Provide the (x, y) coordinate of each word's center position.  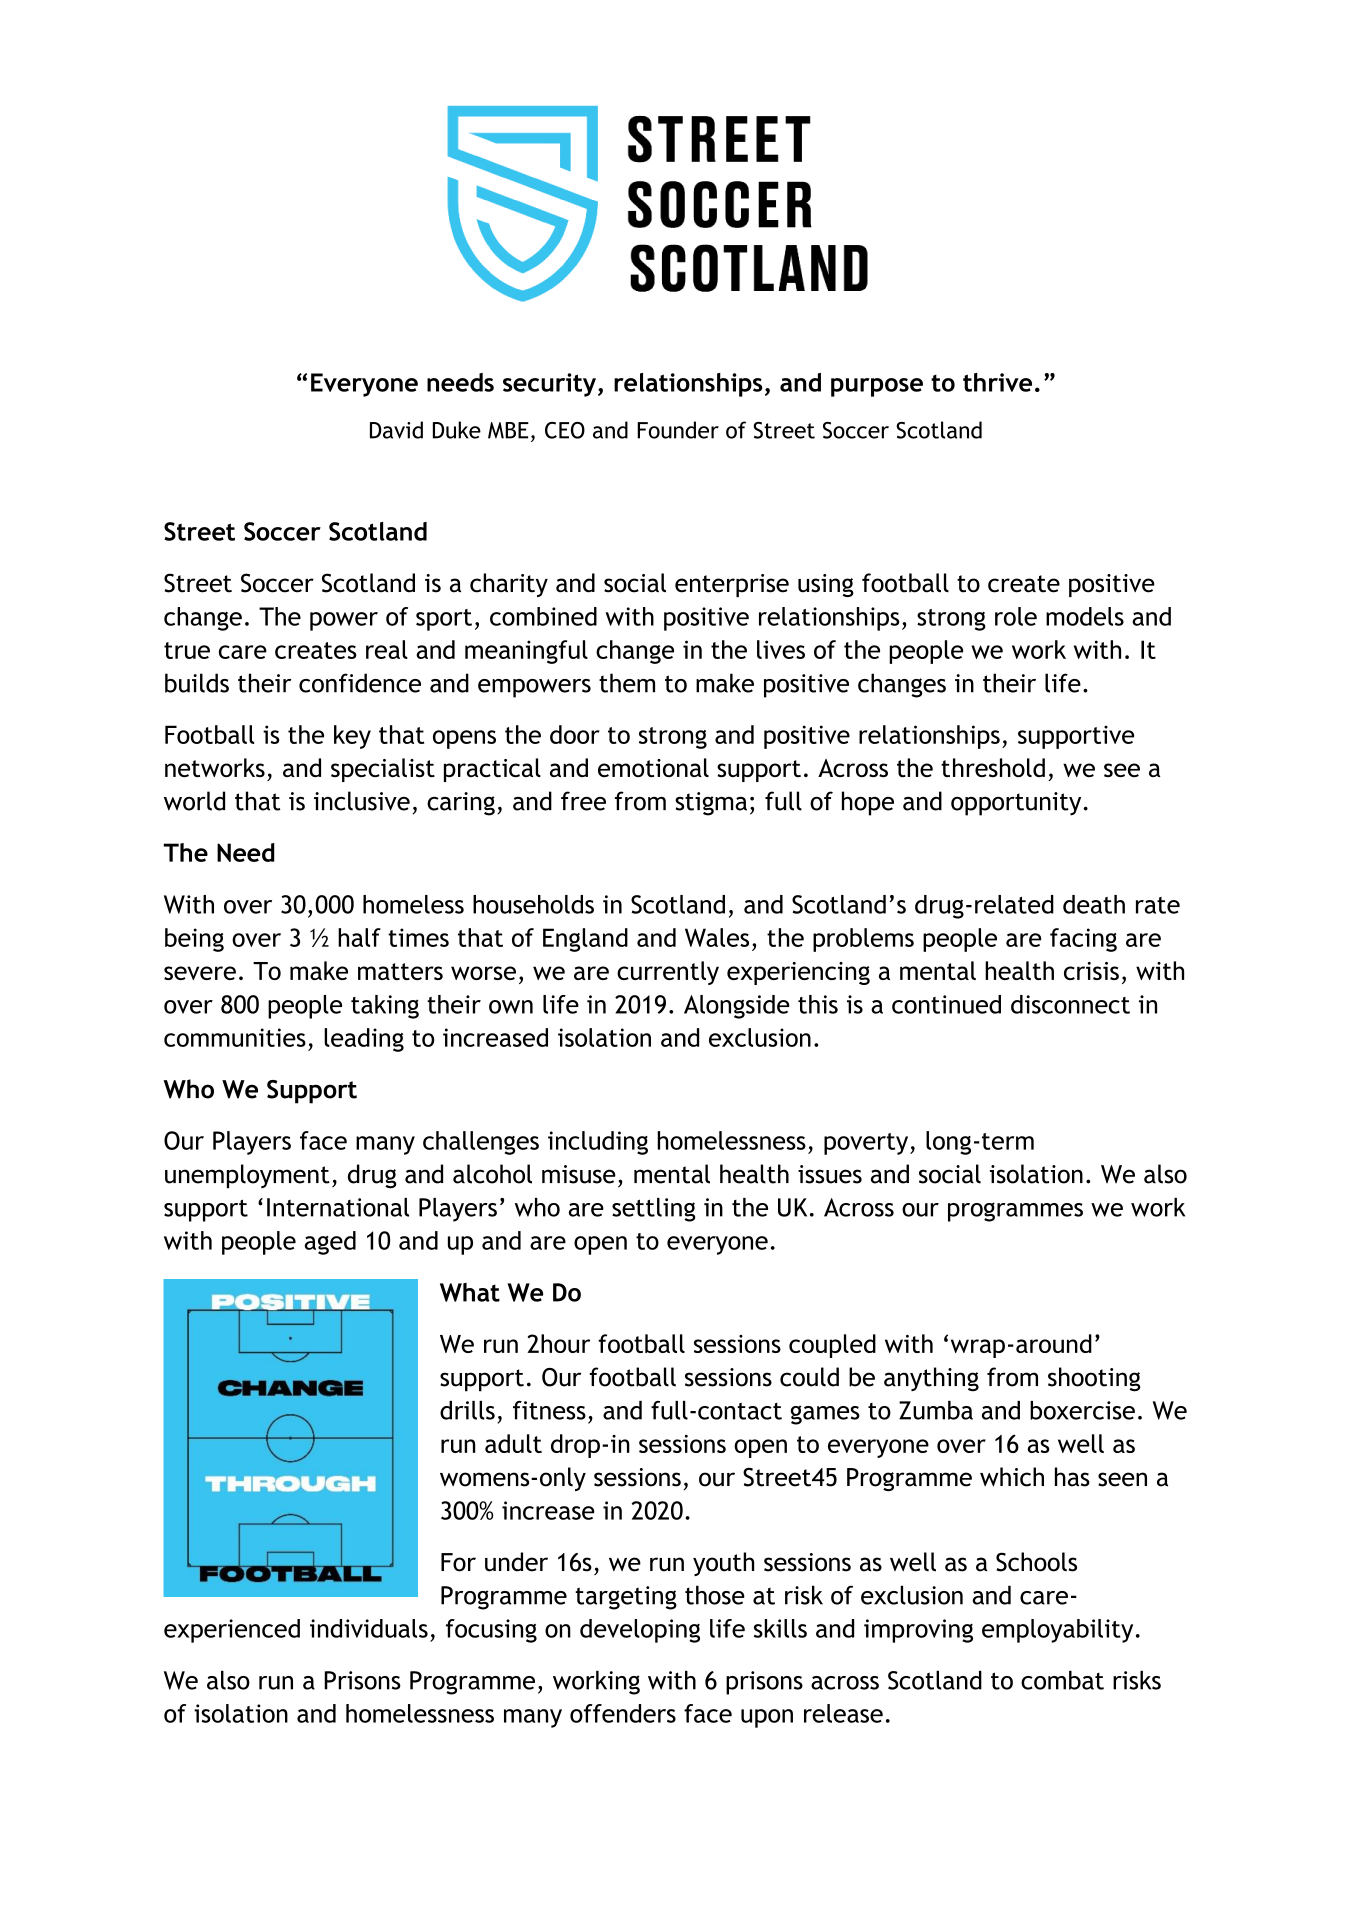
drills (467, 1410)
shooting (1094, 1379)
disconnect (1070, 1004)
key (352, 737)
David (396, 430)
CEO (565, 430)
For (458, 1562)
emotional (653, 767)
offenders (623, 1713)
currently (668, 973)
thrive (997, 382)
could (809, 1377)
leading (364, 1040)
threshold (993, 767)
